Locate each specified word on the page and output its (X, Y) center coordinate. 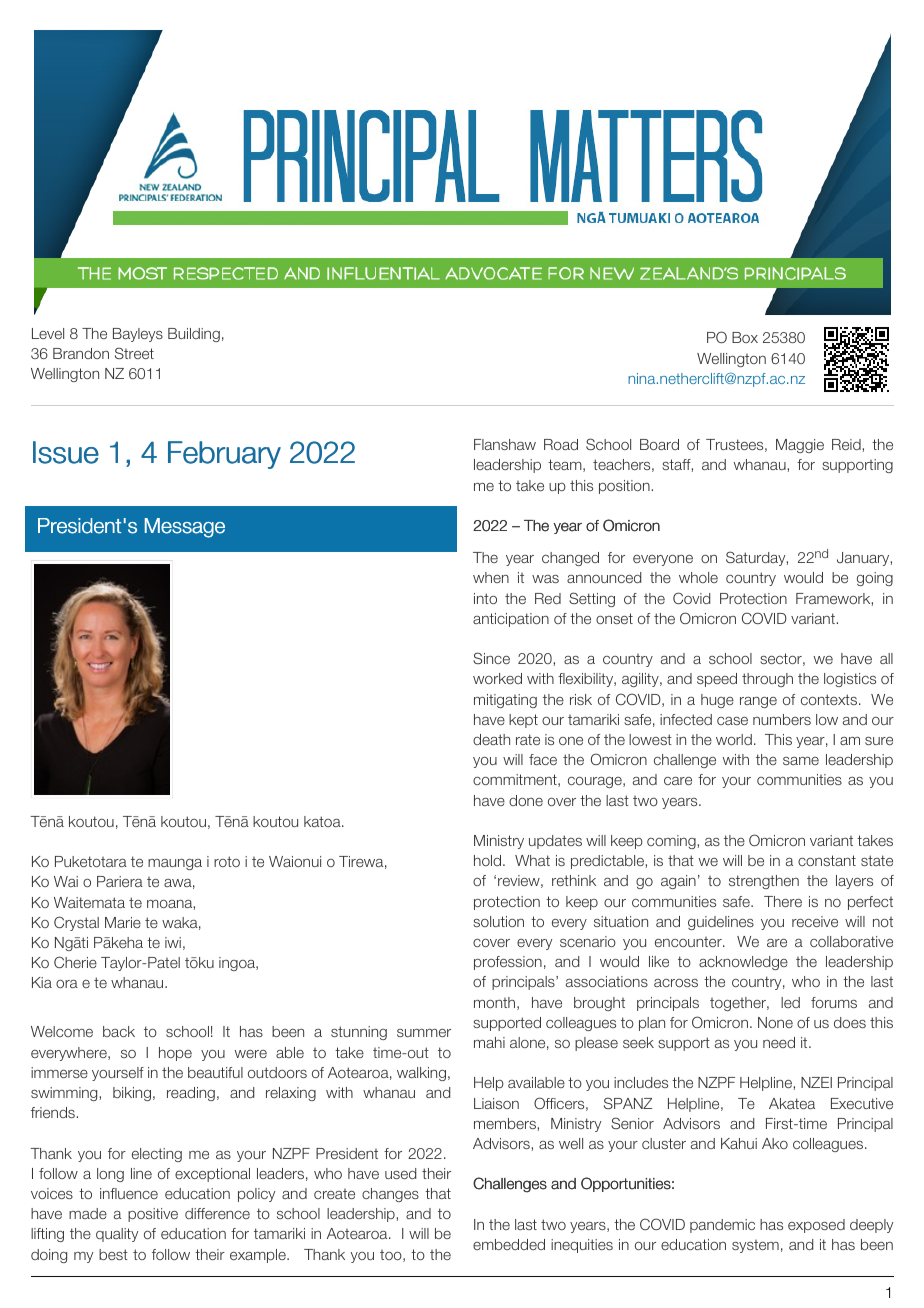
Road (561, 444)
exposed (816, 1226)
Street (134, 353)
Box (745, 337)
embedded (509, 1244)
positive (153, 1215)
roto (227, 861)
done (526, 800)
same (801, 761)
